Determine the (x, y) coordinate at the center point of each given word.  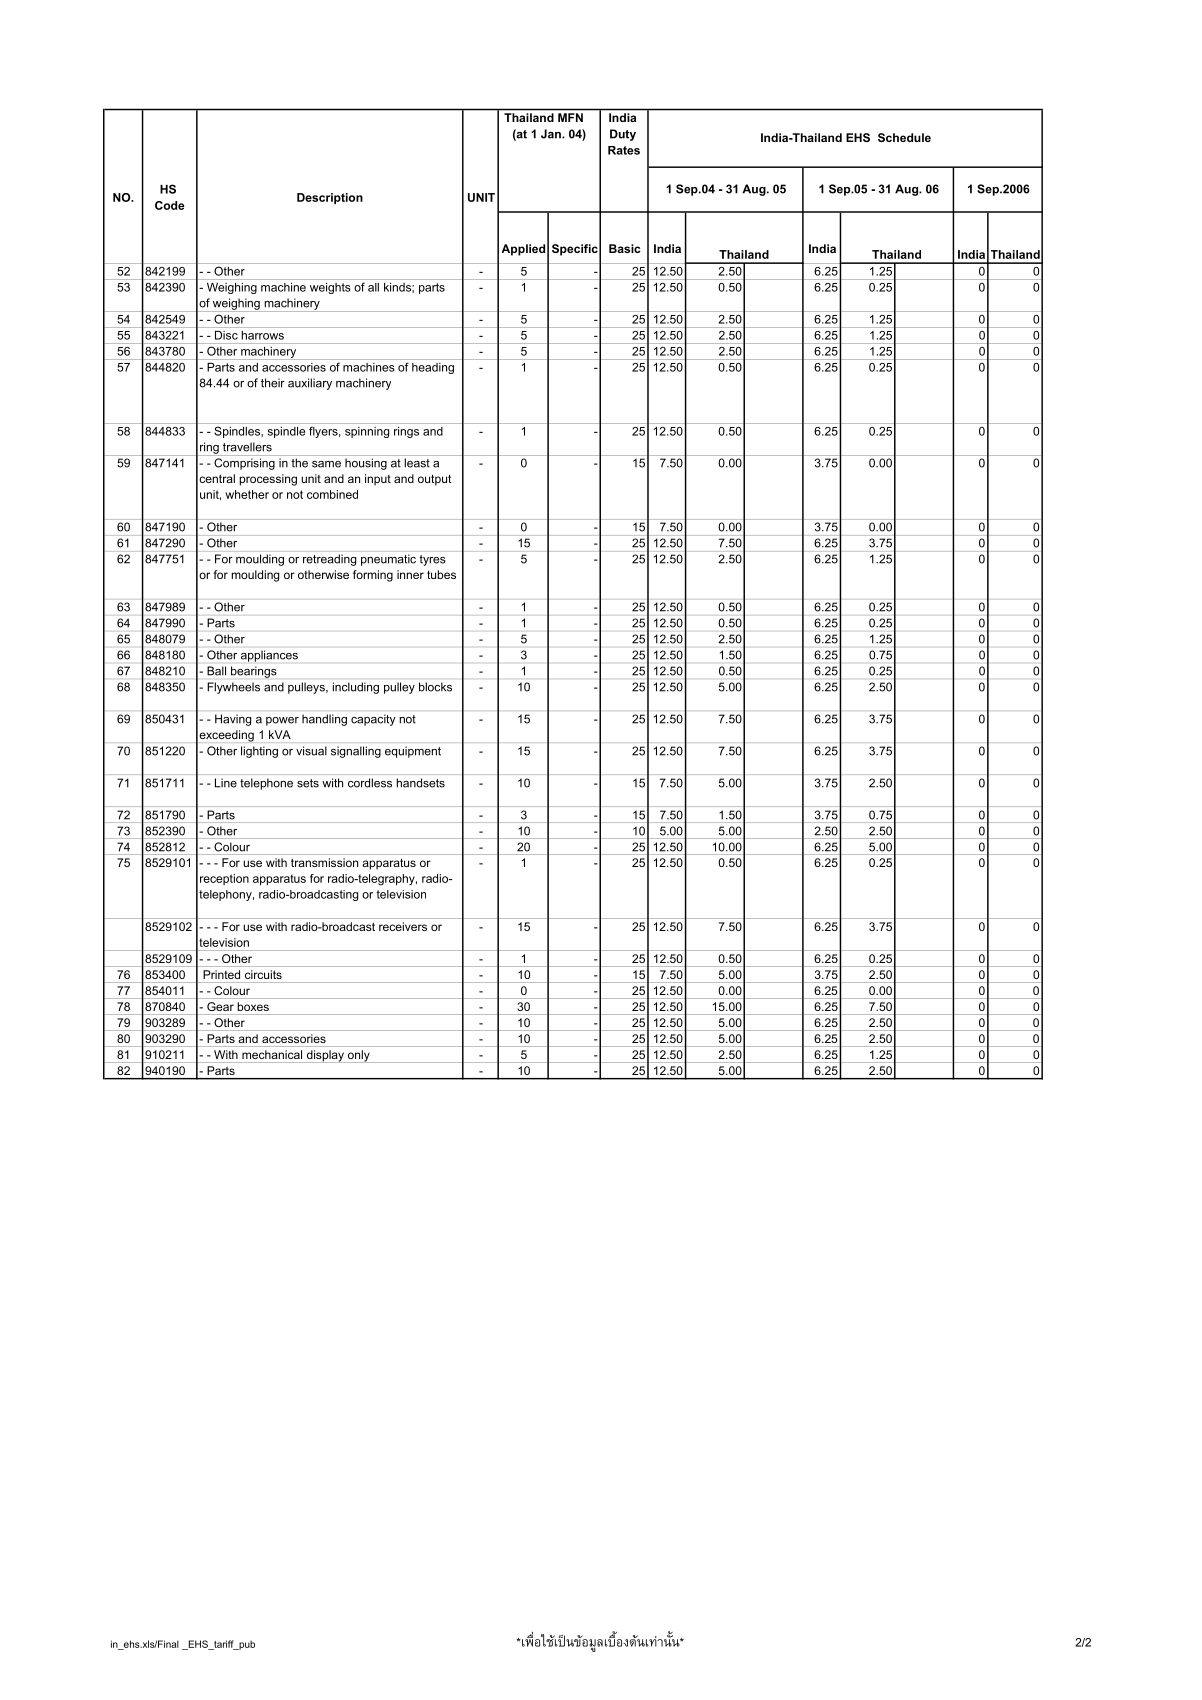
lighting (259, 752)
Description (330, 198)
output (435, 480)
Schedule (904, 137)
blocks (435, 687)
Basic (625, 248)
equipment (413, 752)
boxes (253, 1006)
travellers (247, 447)
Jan (552, 134)
